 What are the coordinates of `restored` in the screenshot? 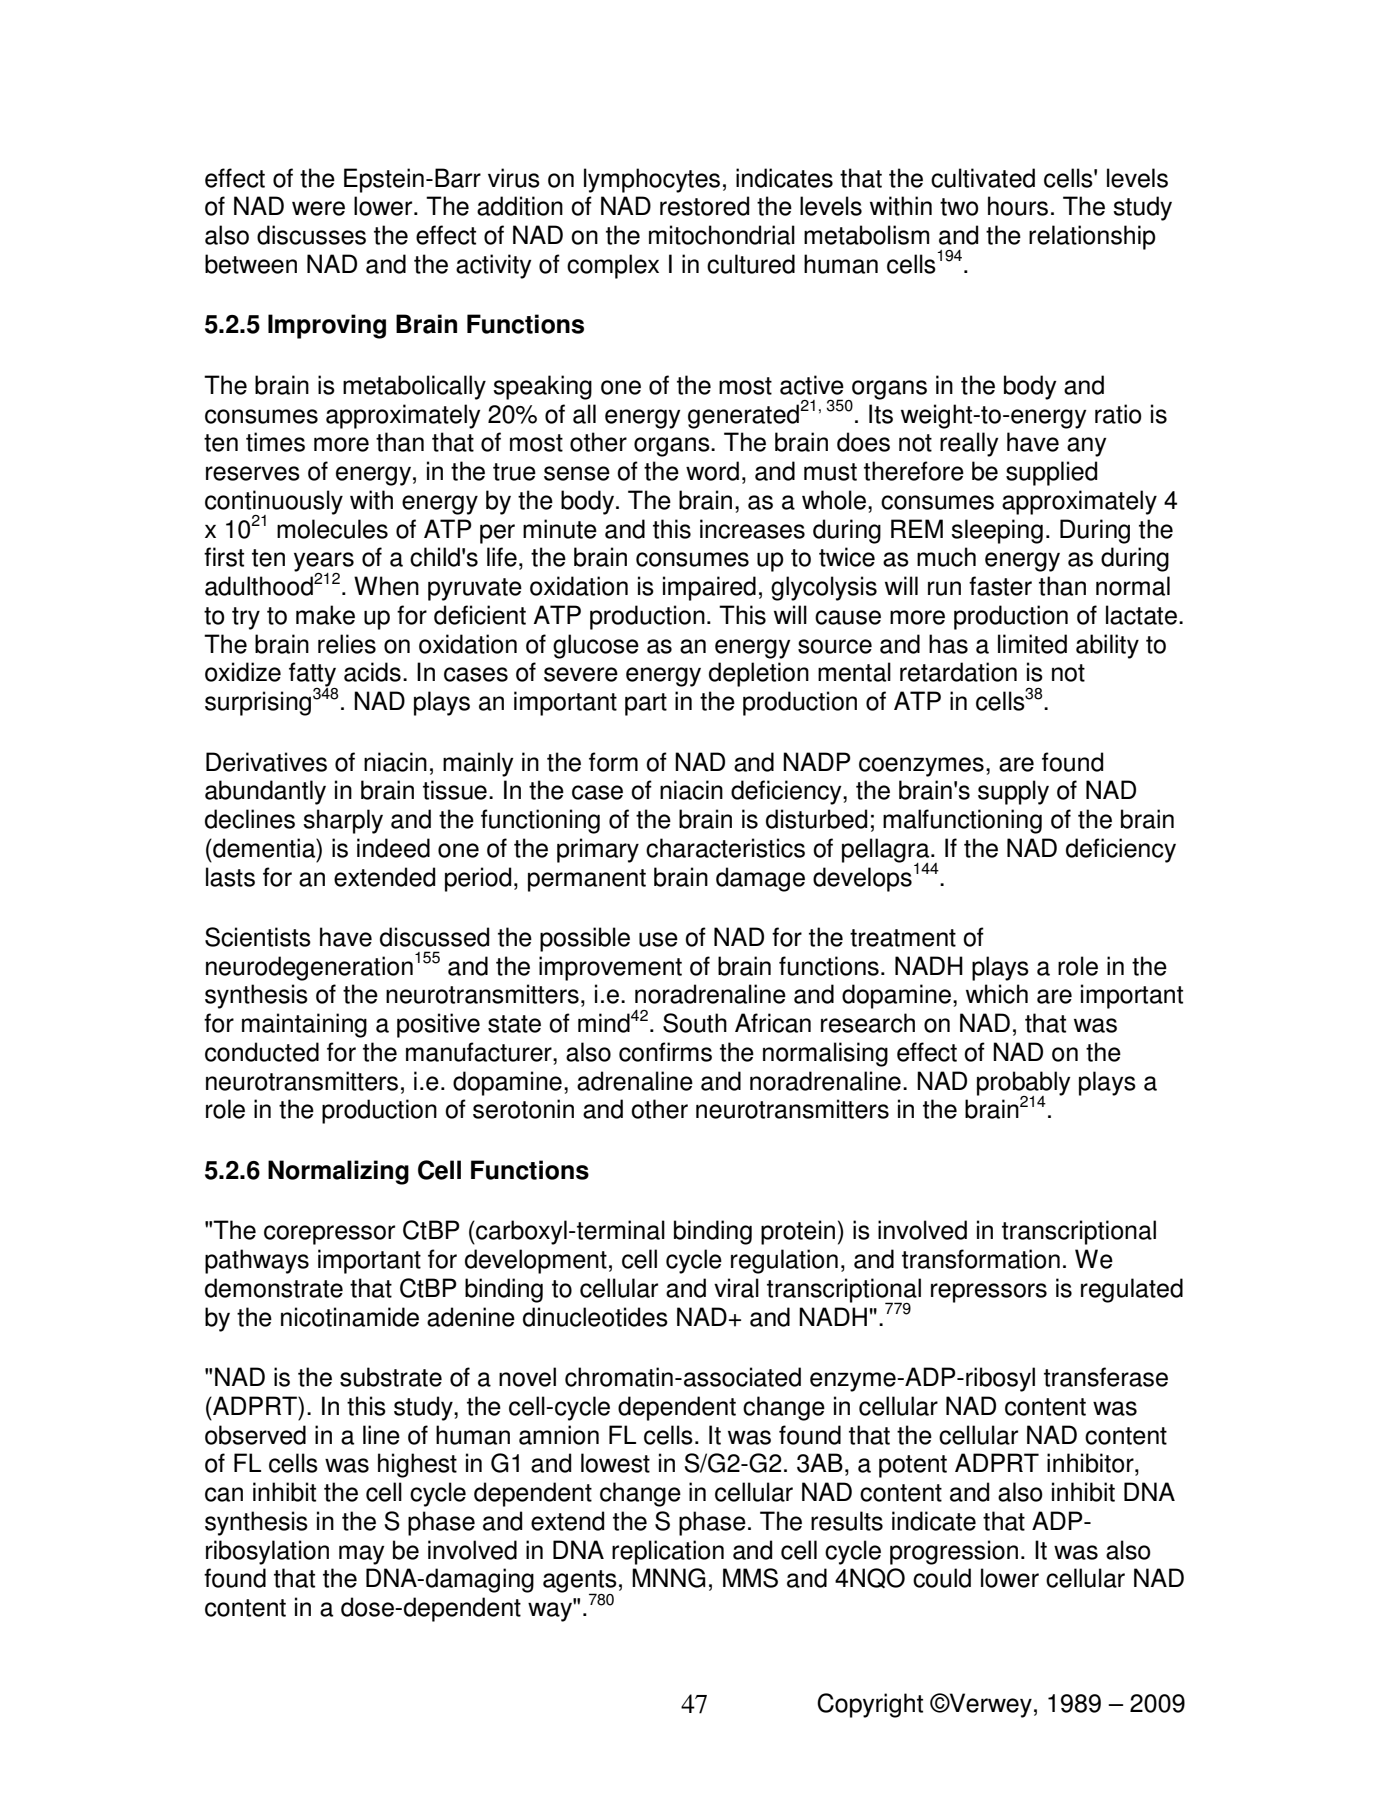 It's located at (704, 206).
